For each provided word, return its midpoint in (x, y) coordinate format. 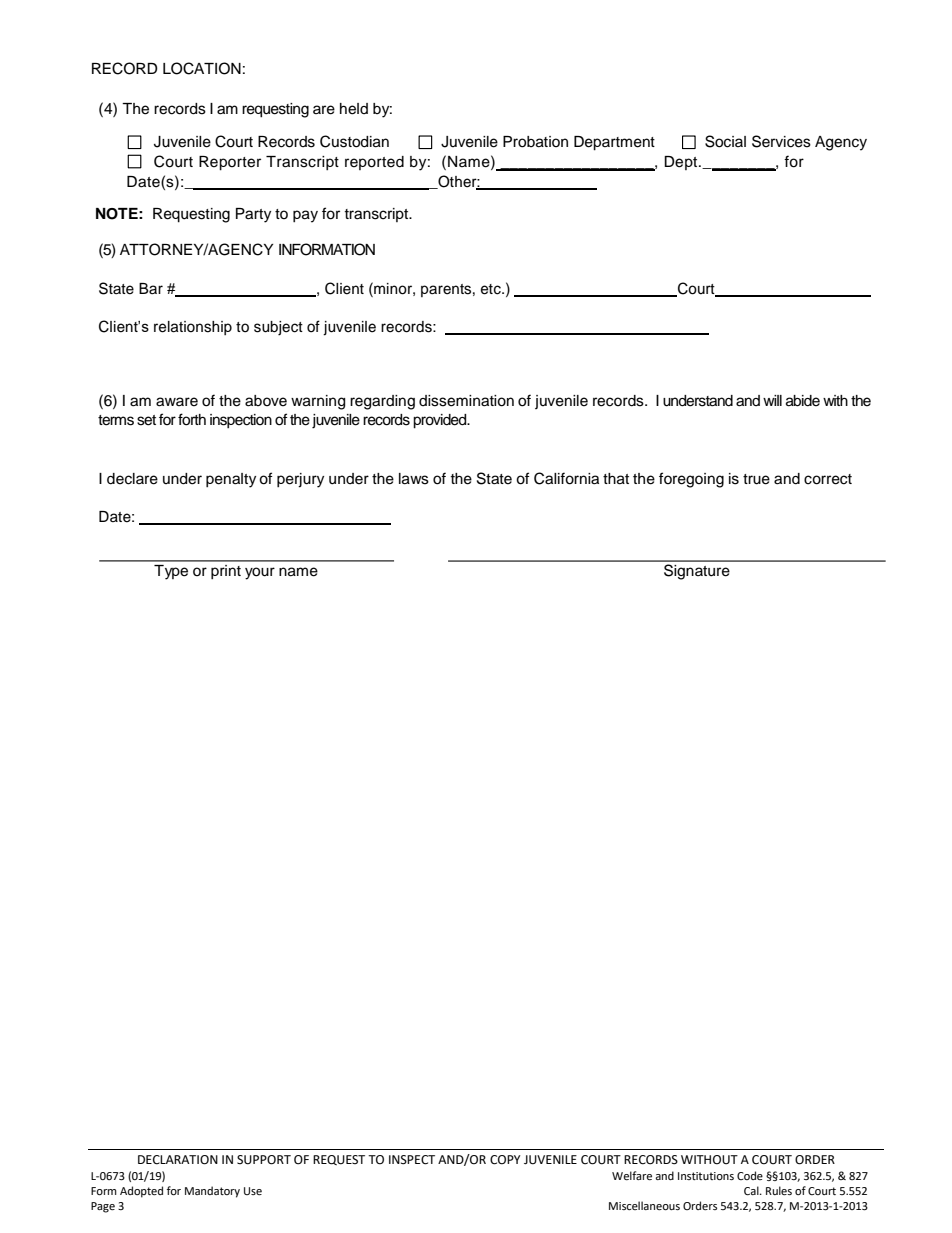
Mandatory (212, 1192)
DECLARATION (178, 1160)
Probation (535, 142)
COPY (505, 1160)
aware (177, 402)
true (756, 479)
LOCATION (202, 68)
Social (725, 141)
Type (171, 572)
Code (750, 1175)
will (772, 400)
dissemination (466, 401)
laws (414, 479)
